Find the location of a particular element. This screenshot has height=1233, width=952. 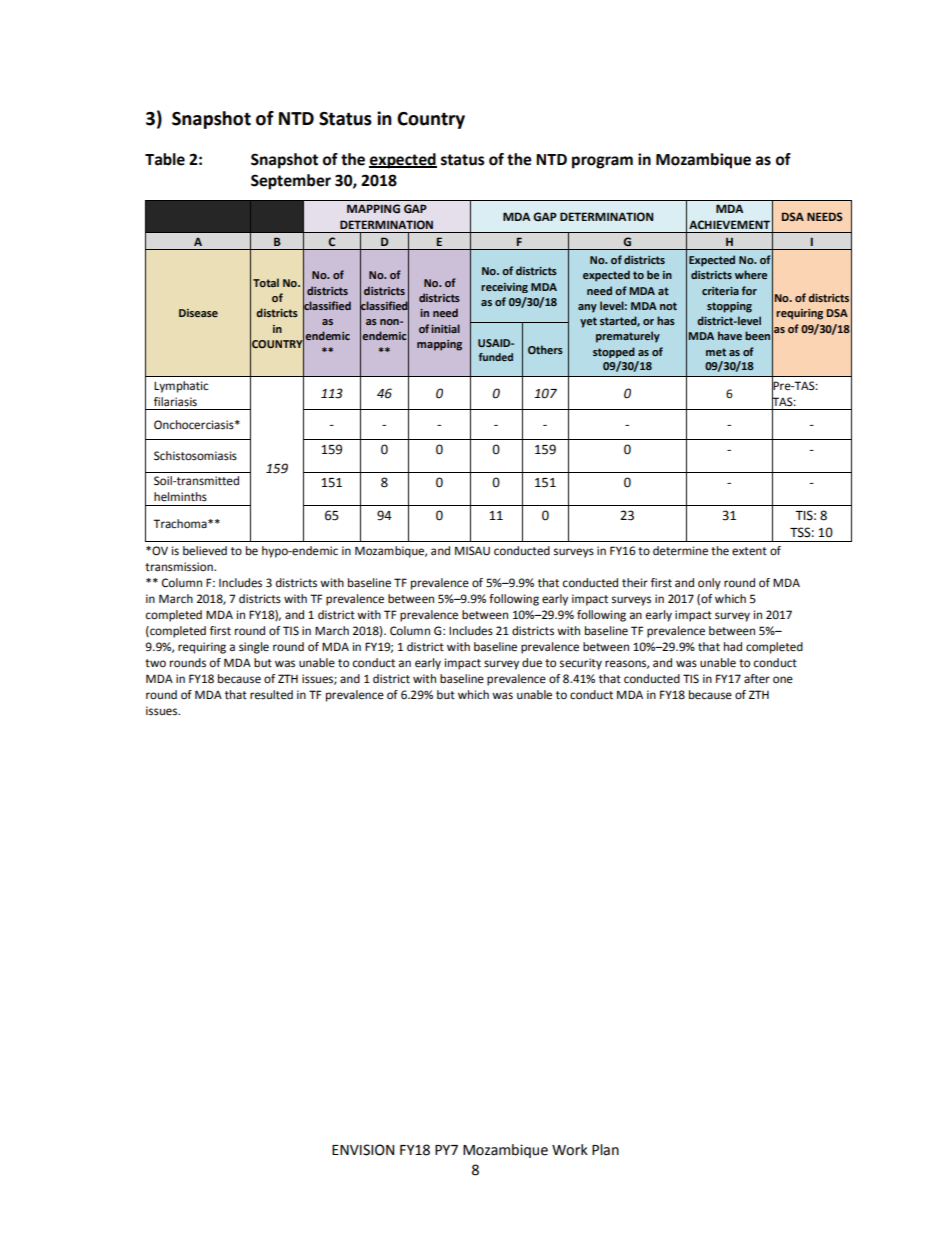

after is located at coordinates (757, 679).
